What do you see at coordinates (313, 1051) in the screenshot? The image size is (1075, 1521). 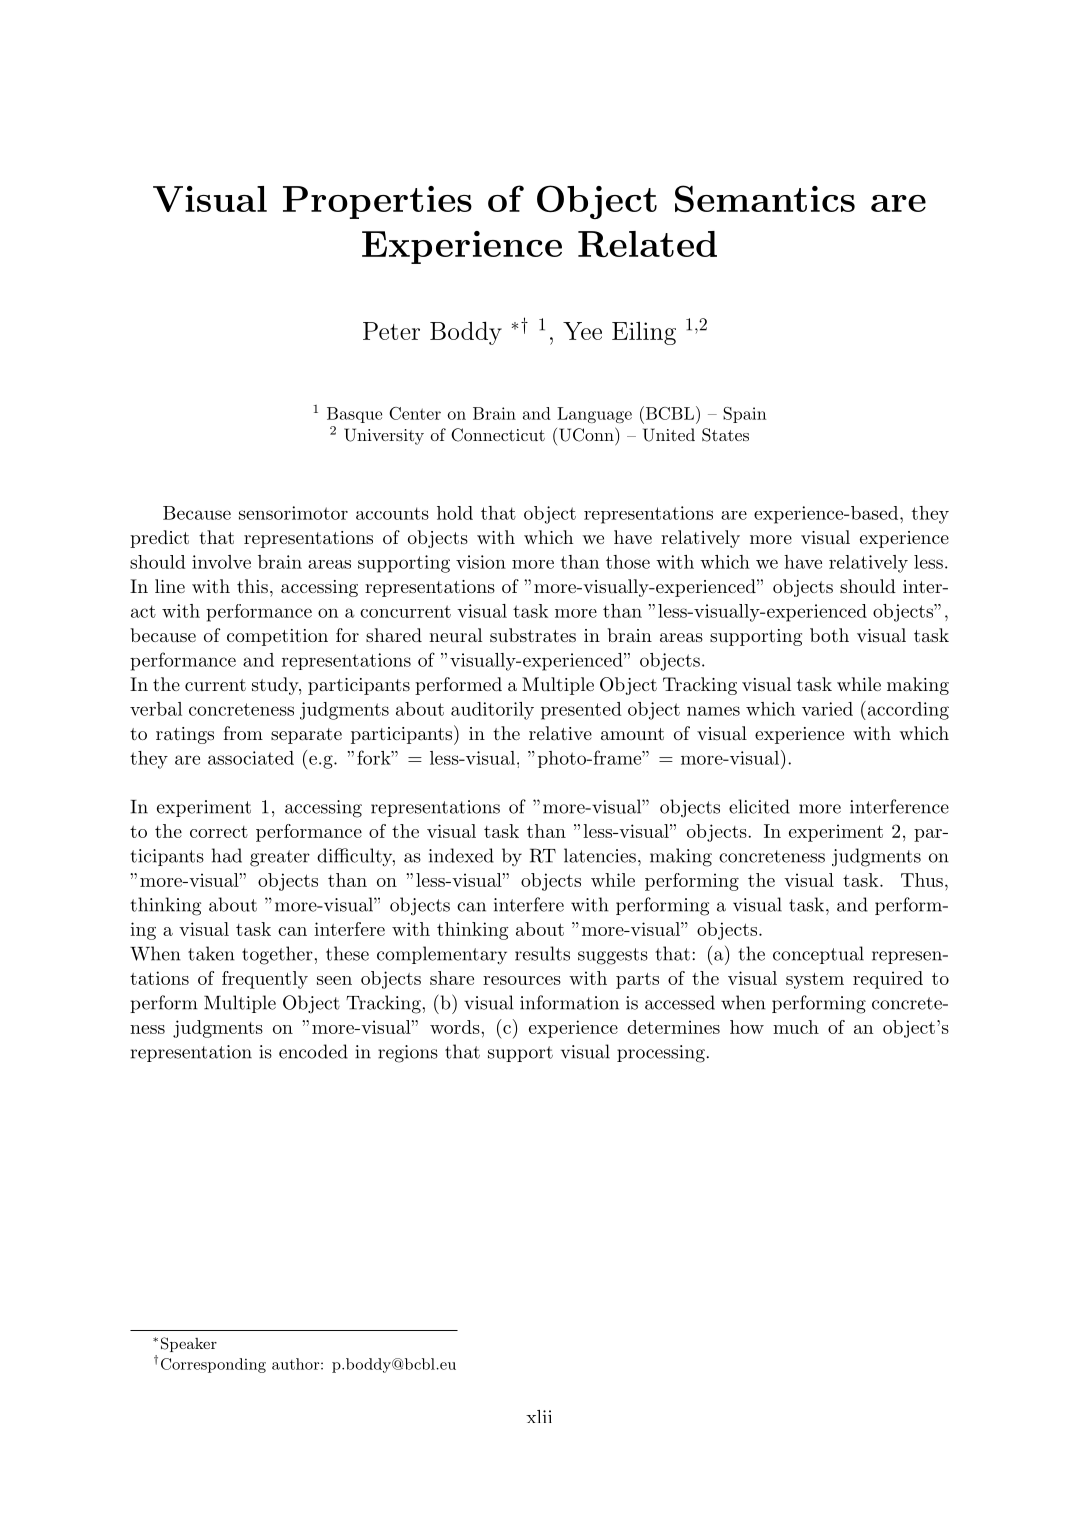 I see `encoded` at bounding box center [313, 1051].
